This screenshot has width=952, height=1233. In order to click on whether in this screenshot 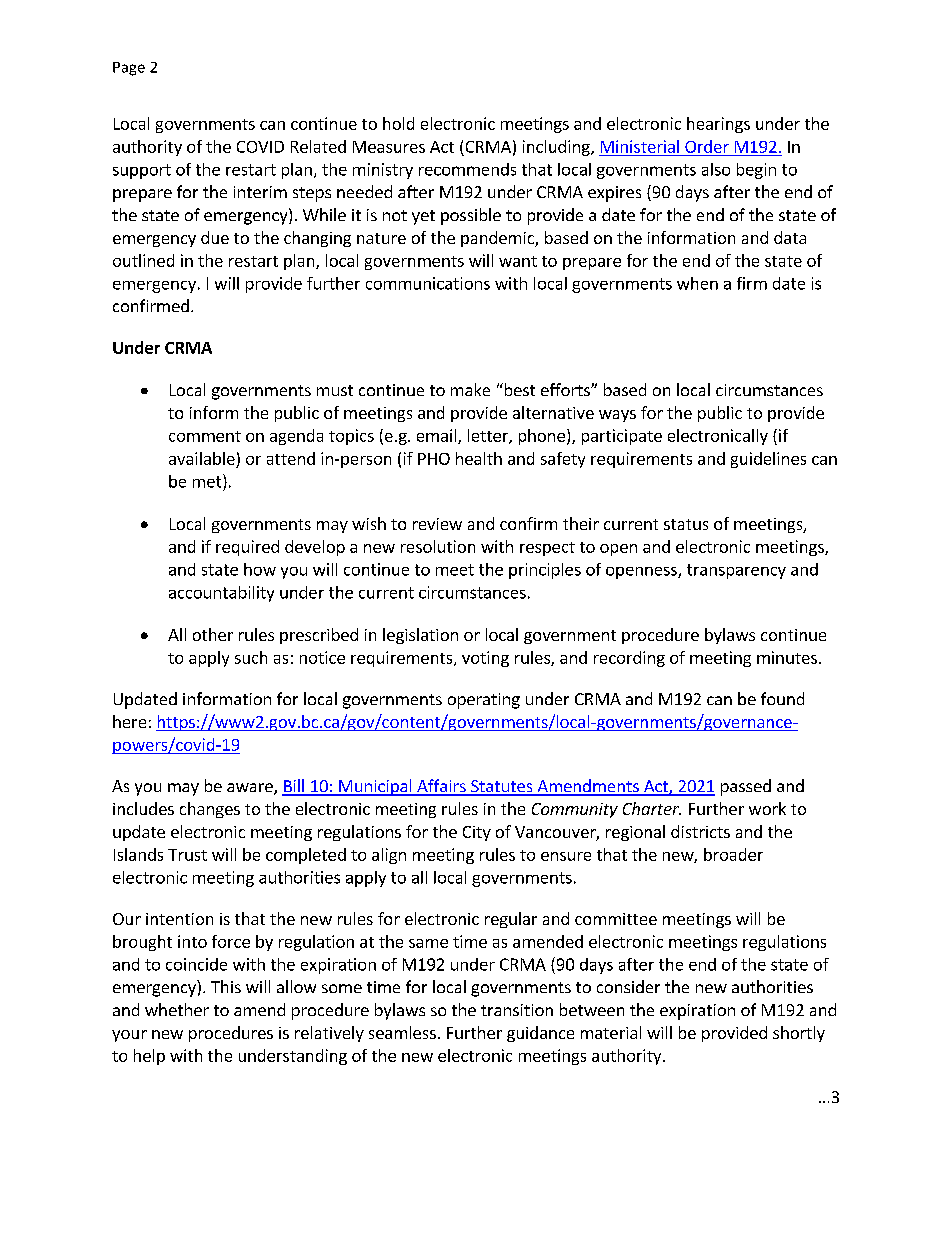, I will do `click(177, 1009)`.
